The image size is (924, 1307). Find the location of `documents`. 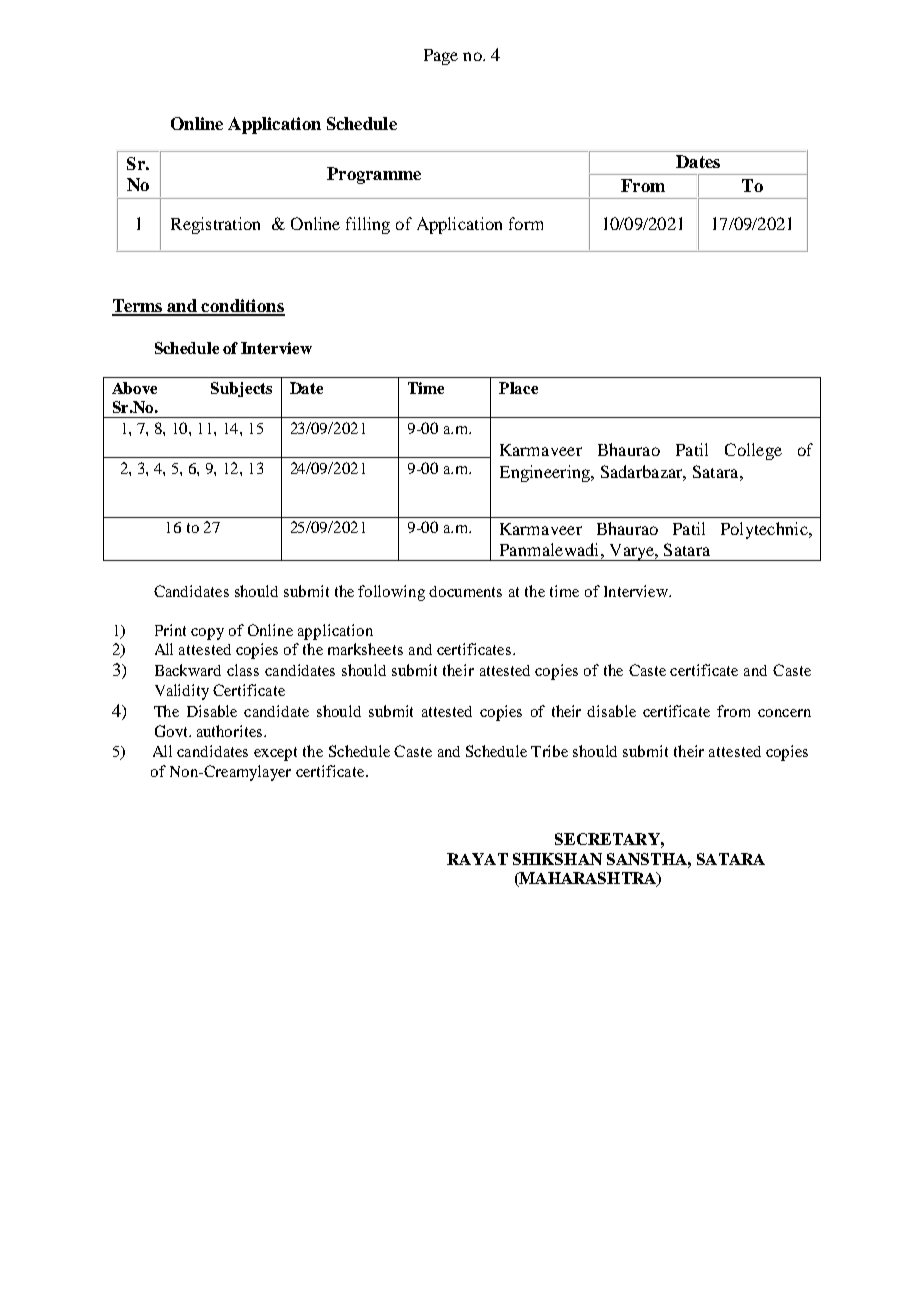

documents is located at coordinates (465, 591).
